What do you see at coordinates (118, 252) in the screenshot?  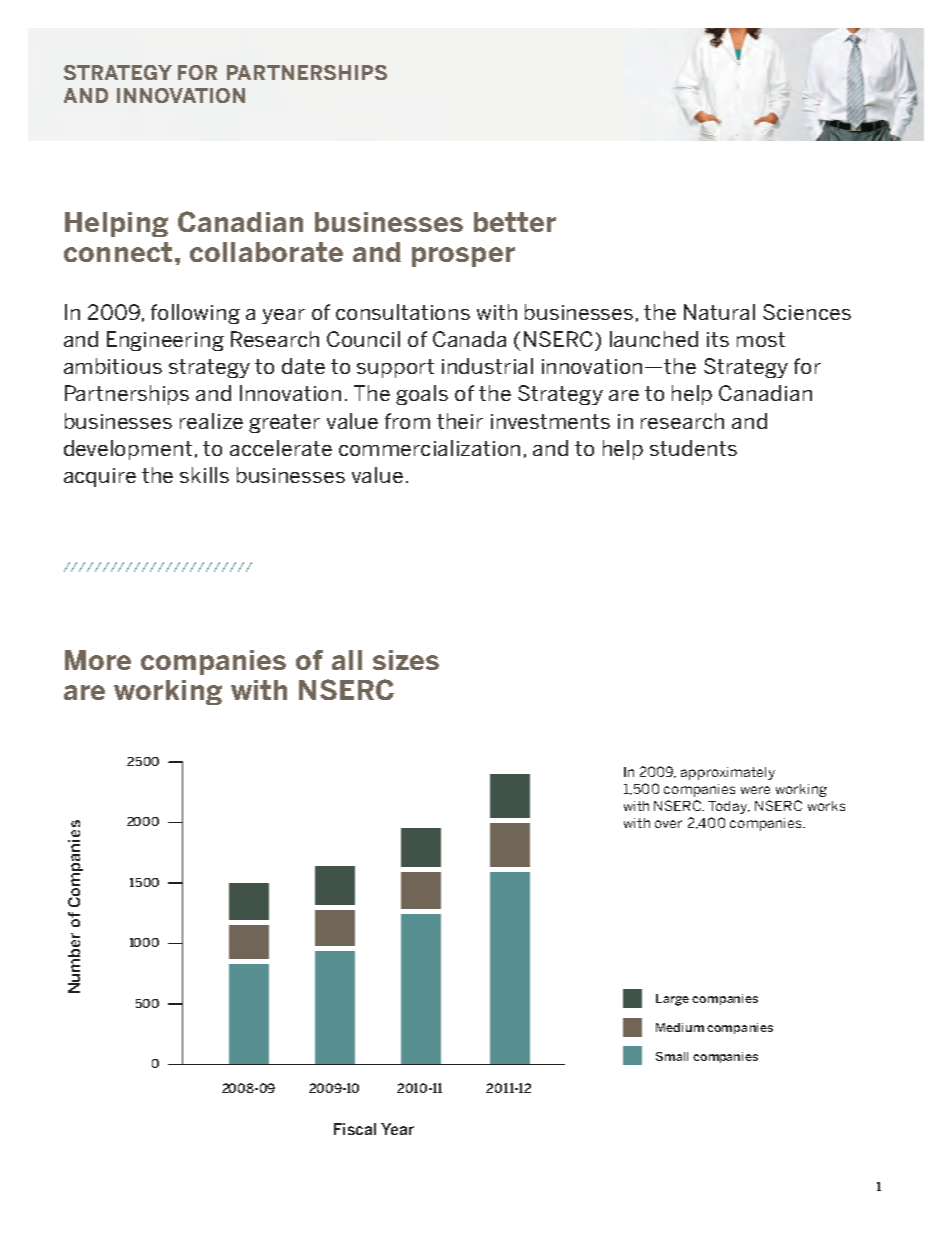 I see `connect` at bounding box center [118, 252].
